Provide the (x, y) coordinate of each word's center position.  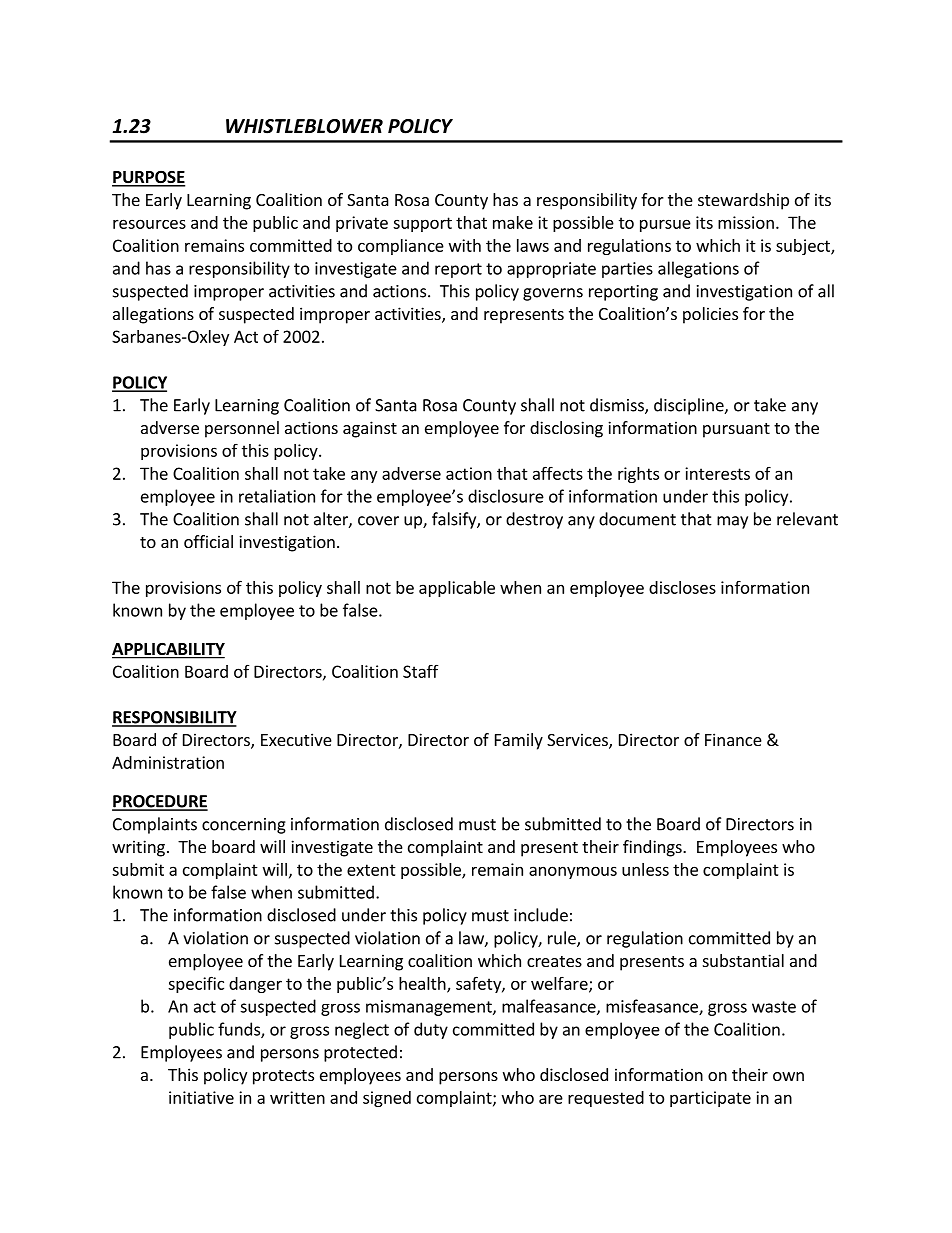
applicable (457, 589)
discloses (682, 587)
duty (431, 1030)
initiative (201, 1097)
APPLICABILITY (168, 650)
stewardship (743, 201)
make (513, 222)
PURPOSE (148, 178)
